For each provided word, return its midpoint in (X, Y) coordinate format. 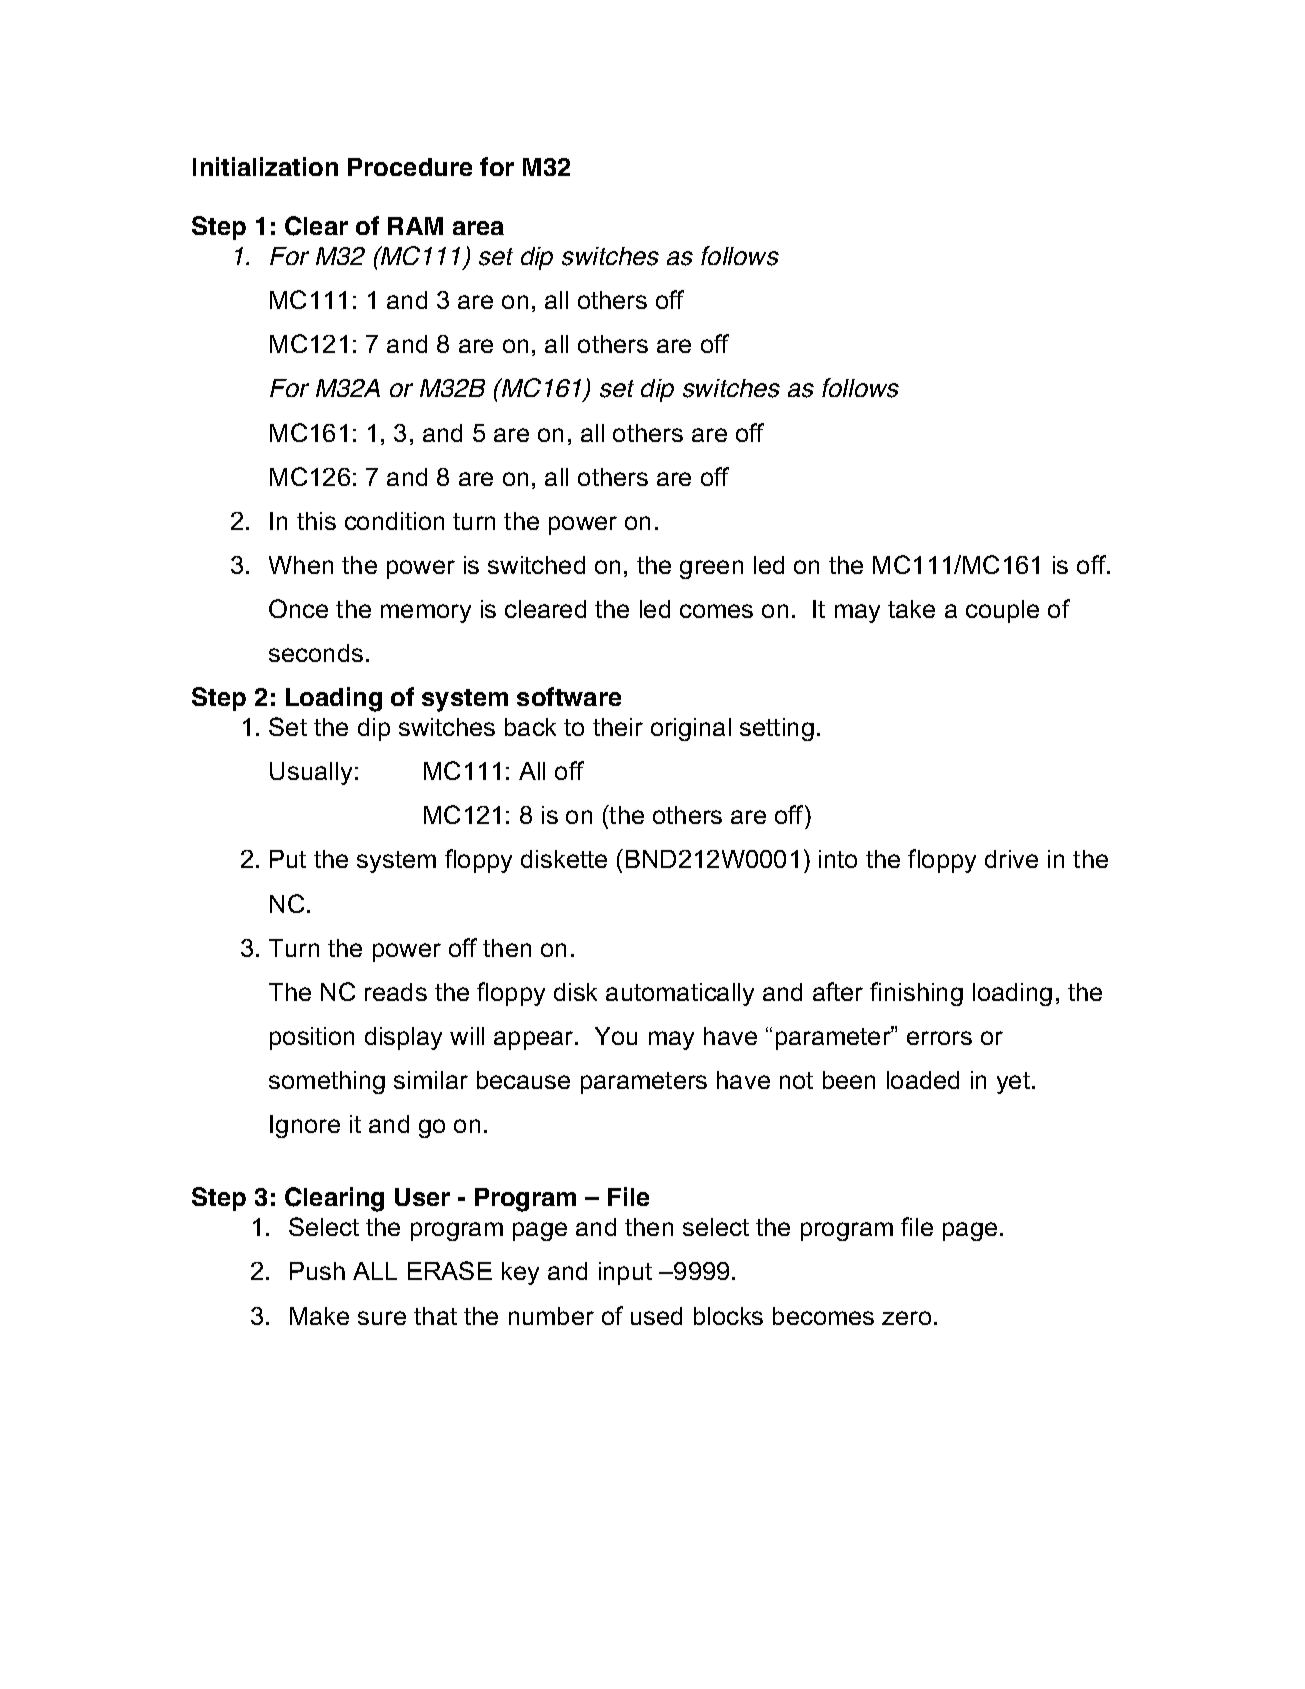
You (616, 1036)
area (478, 228)
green (711, 569)
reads (396, 992)
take (911, 609)
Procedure (410, 167)
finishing (916, 994)
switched (536, 565)
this (316, 521)
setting (777, 729)
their (618, 727)
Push (317, 1271)
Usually (311, 773)
